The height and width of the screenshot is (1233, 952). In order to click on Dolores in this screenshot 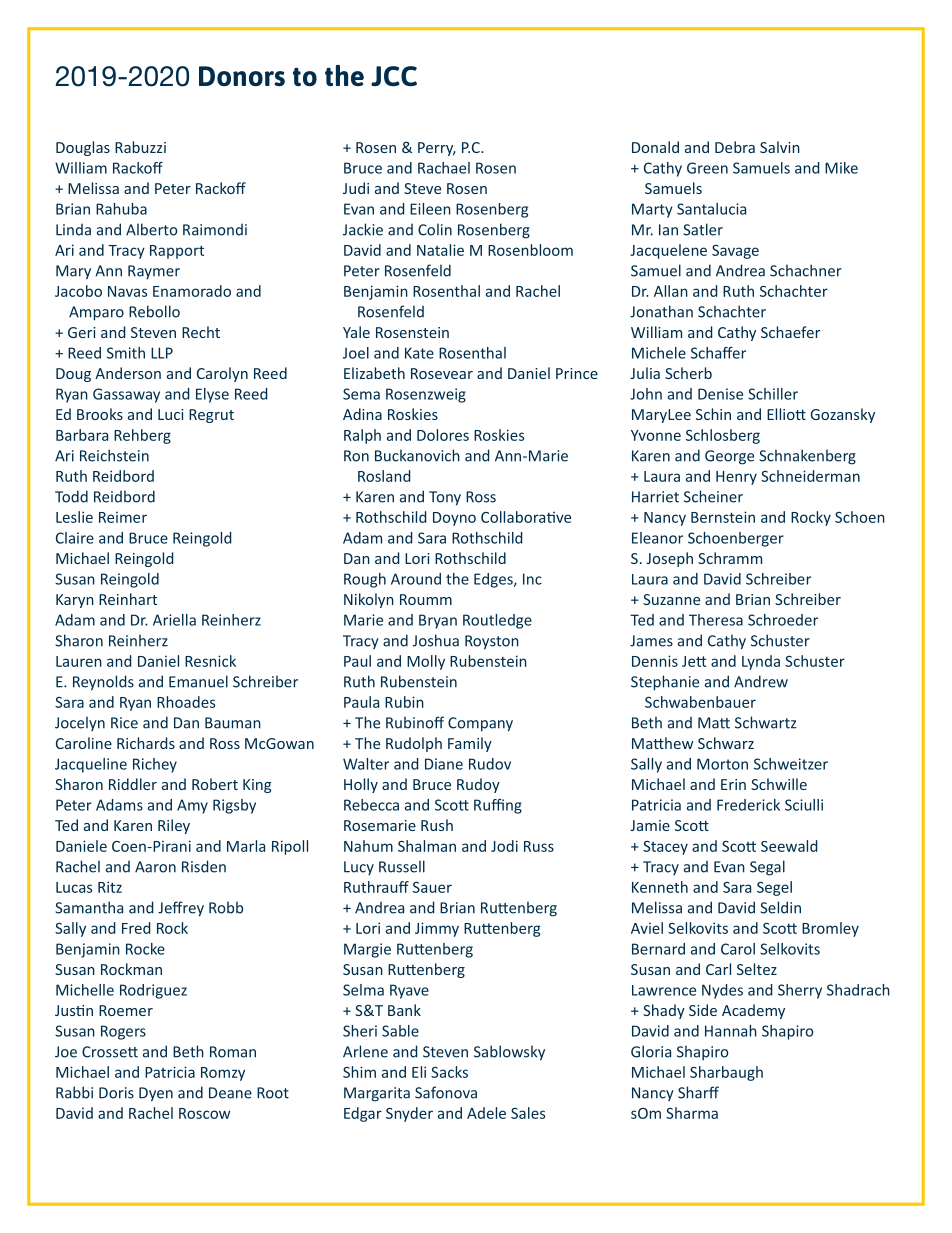, I will do `click(443, 435)`.
